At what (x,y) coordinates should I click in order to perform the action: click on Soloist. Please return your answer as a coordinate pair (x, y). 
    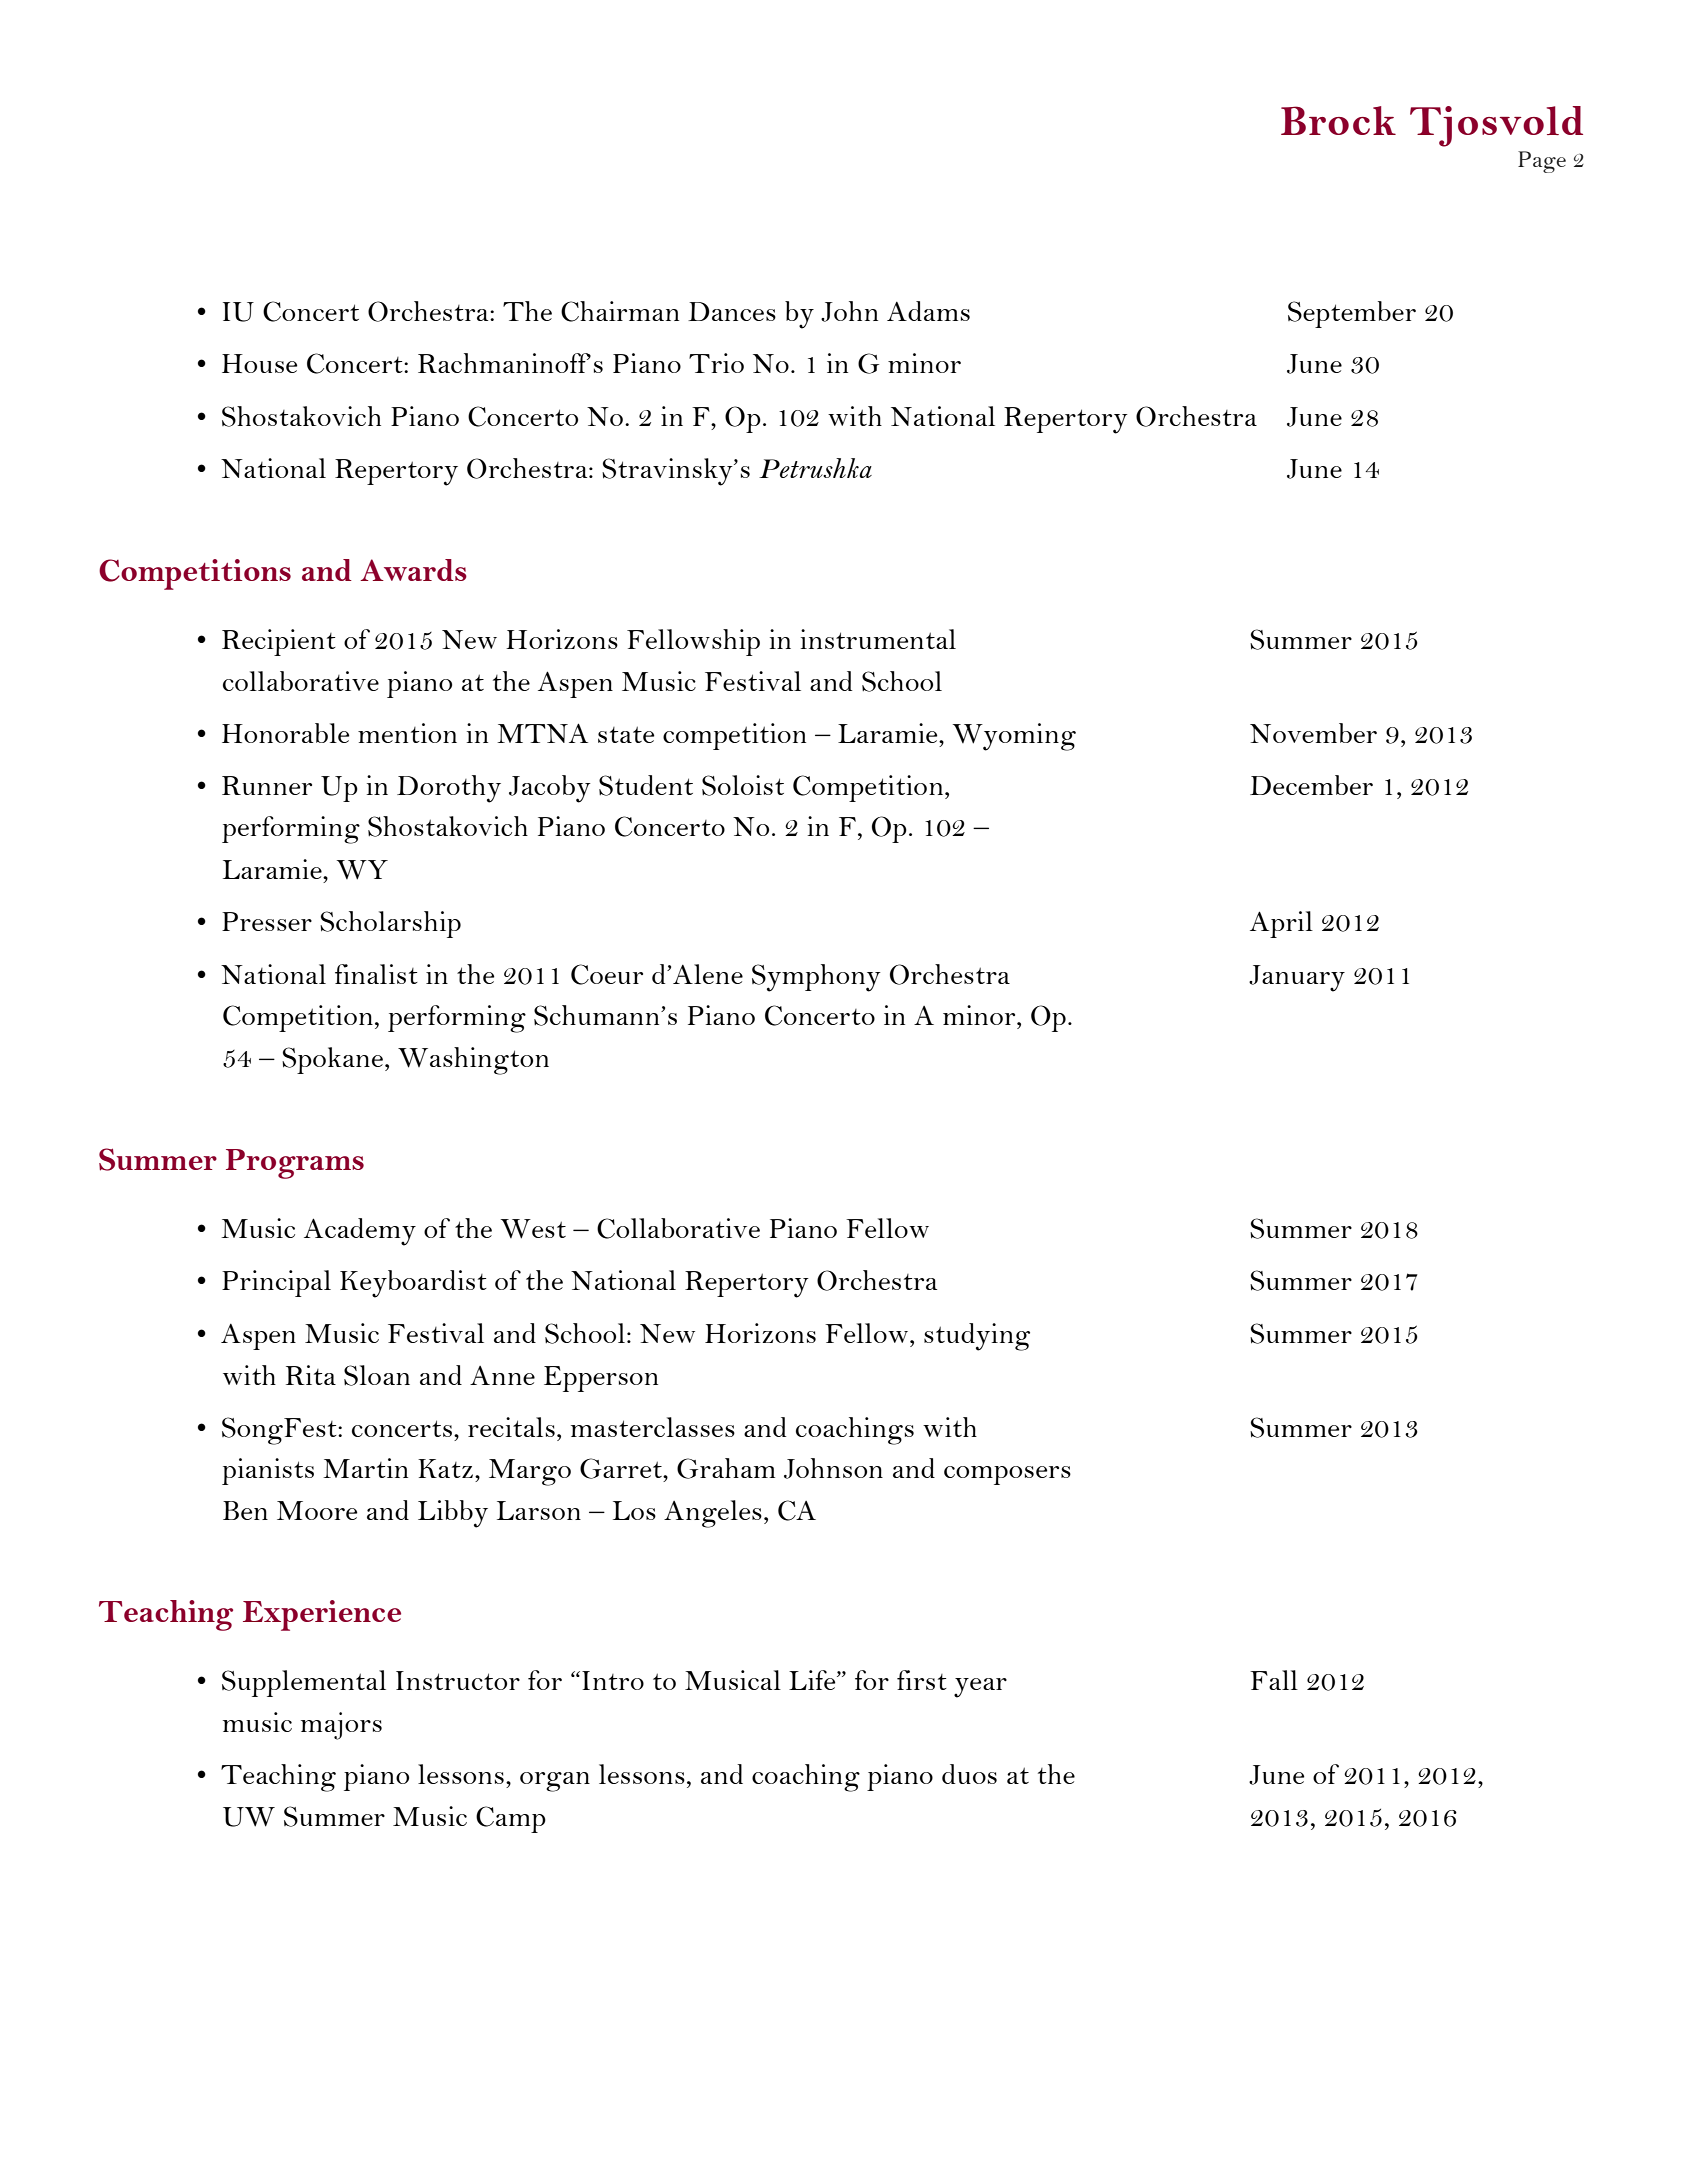
    Looking at the image, I should click on (743, 785).
